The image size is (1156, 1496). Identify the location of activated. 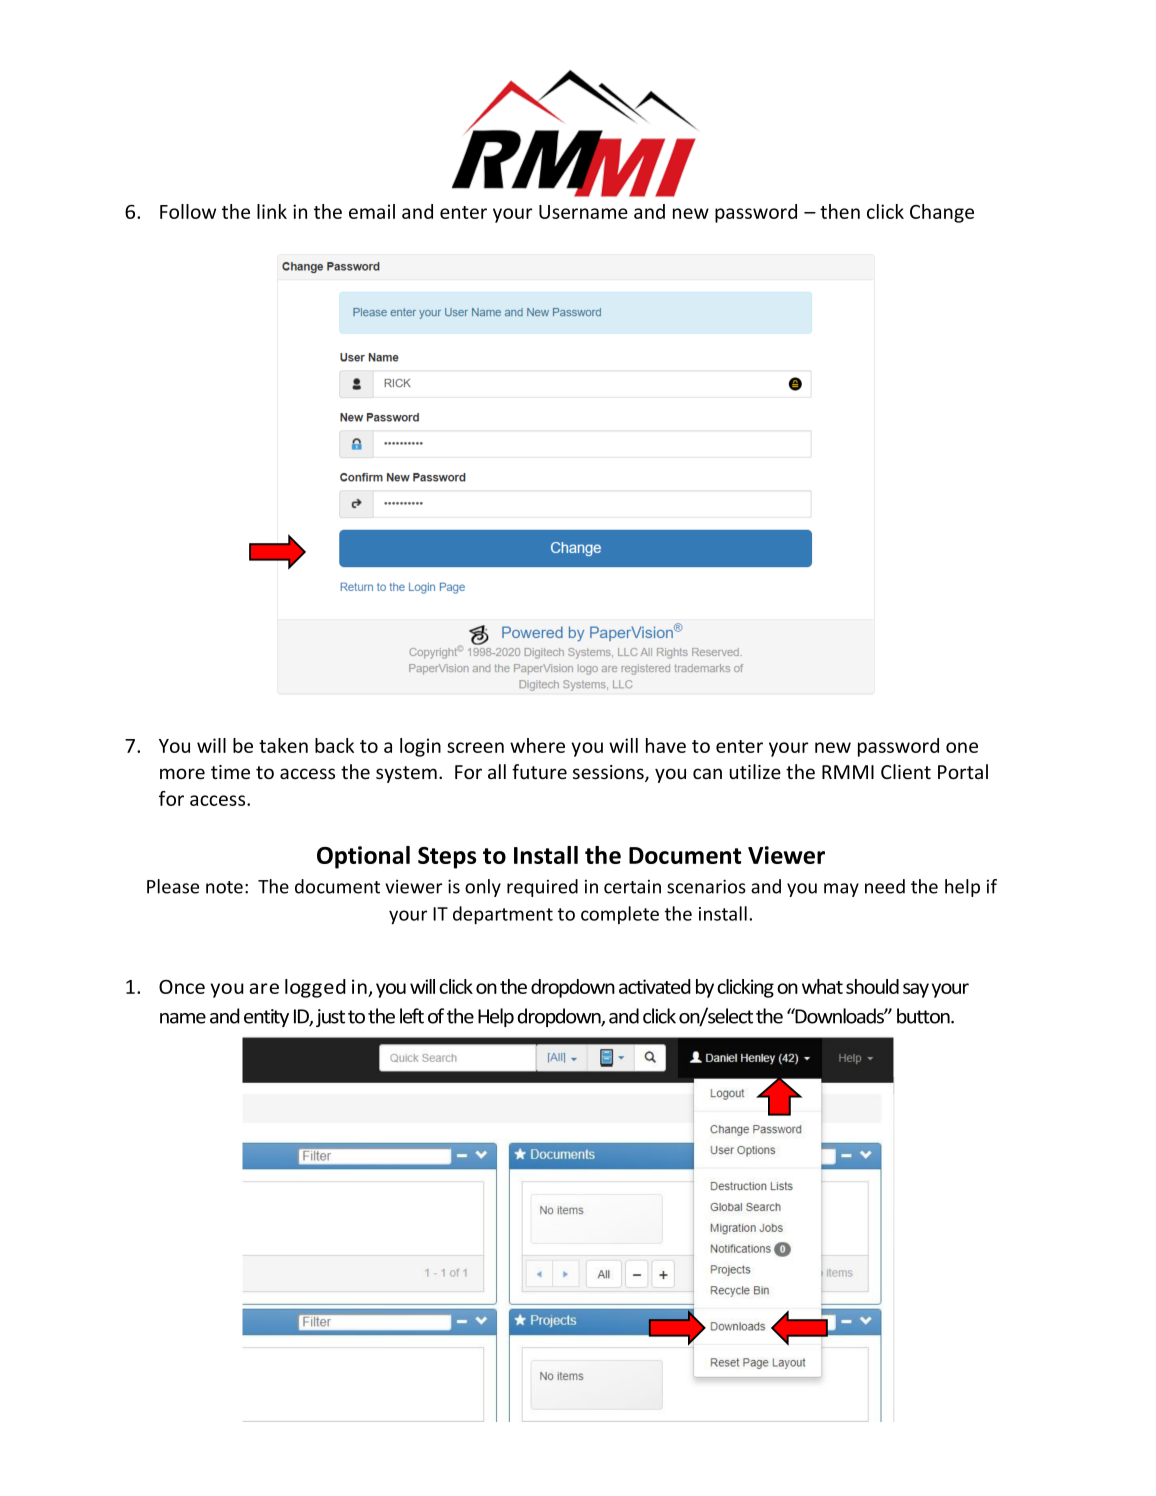
(655, 986).
